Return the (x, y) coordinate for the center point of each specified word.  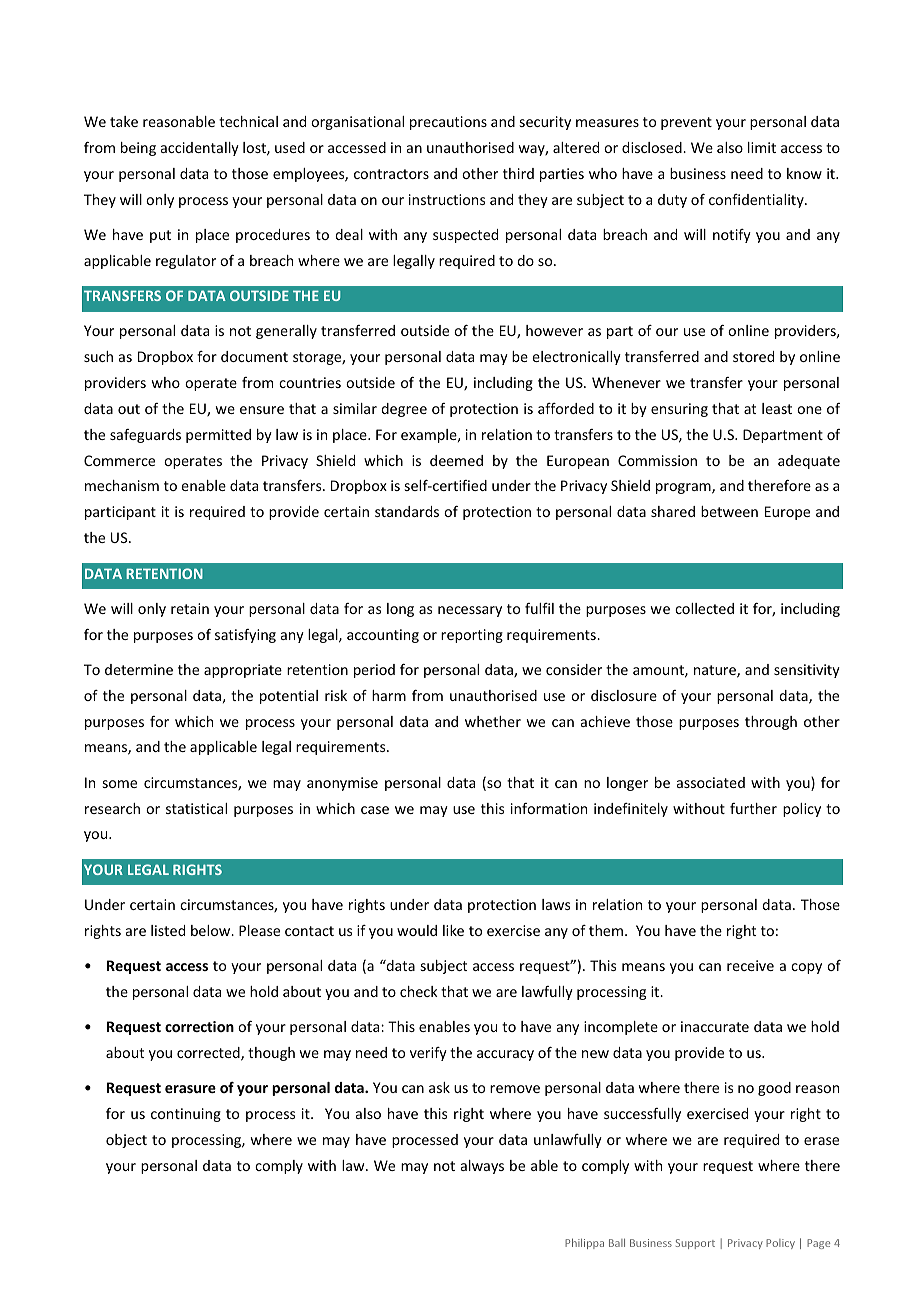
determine (139, 669)
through (771, 723)
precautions (448, 123)
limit (762, 147)
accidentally (200, 149)
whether (493, 721)
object (126, 1141)
